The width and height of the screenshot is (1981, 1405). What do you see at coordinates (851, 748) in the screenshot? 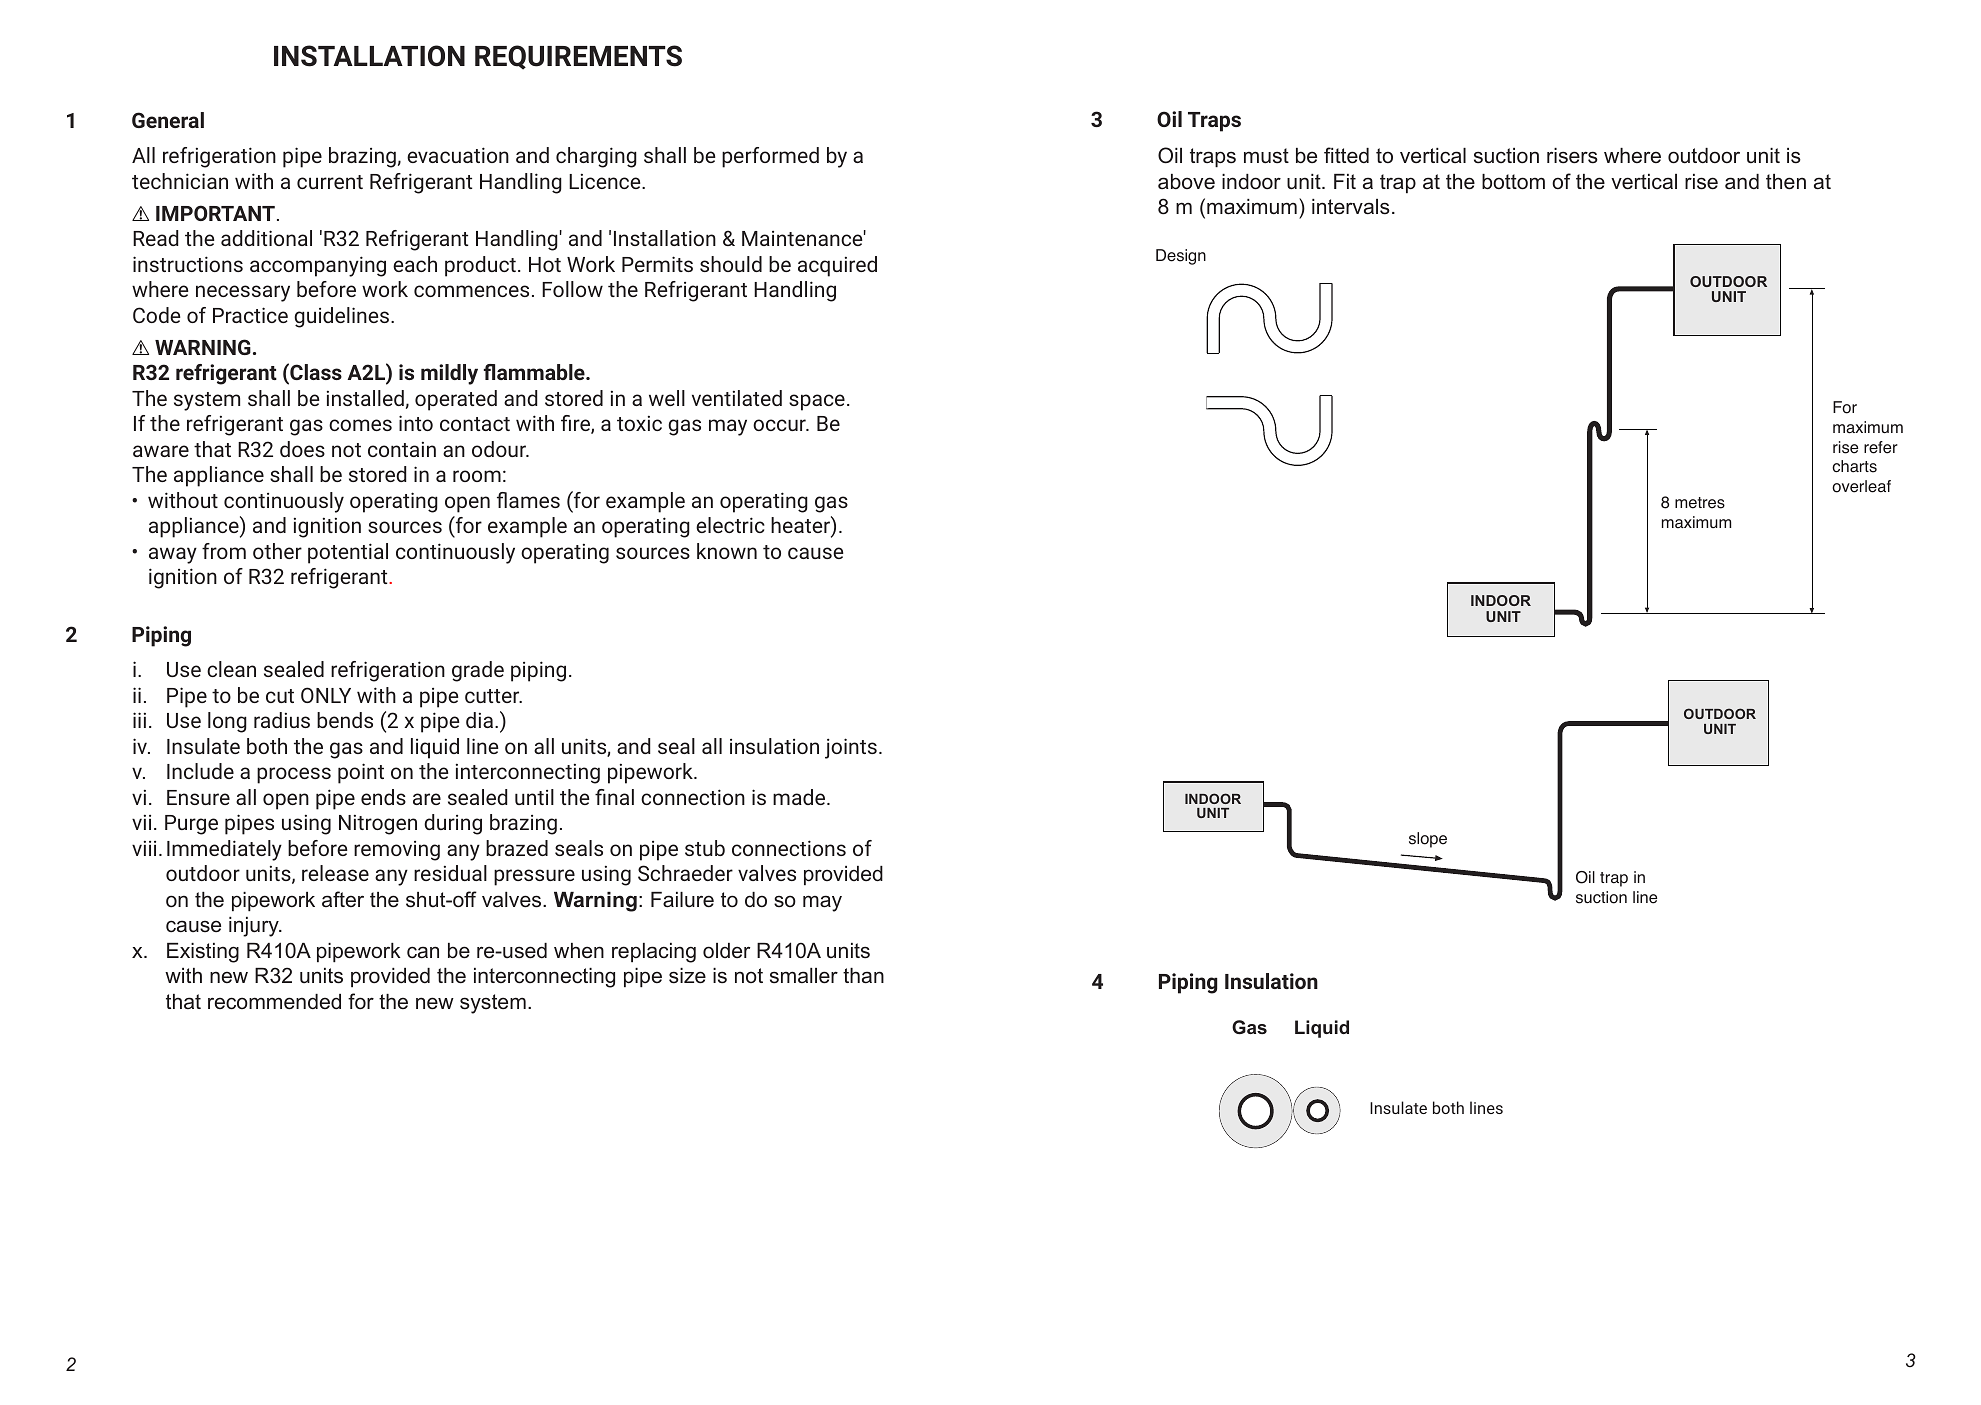
I see `joints` at bounding box center [851, 748].
